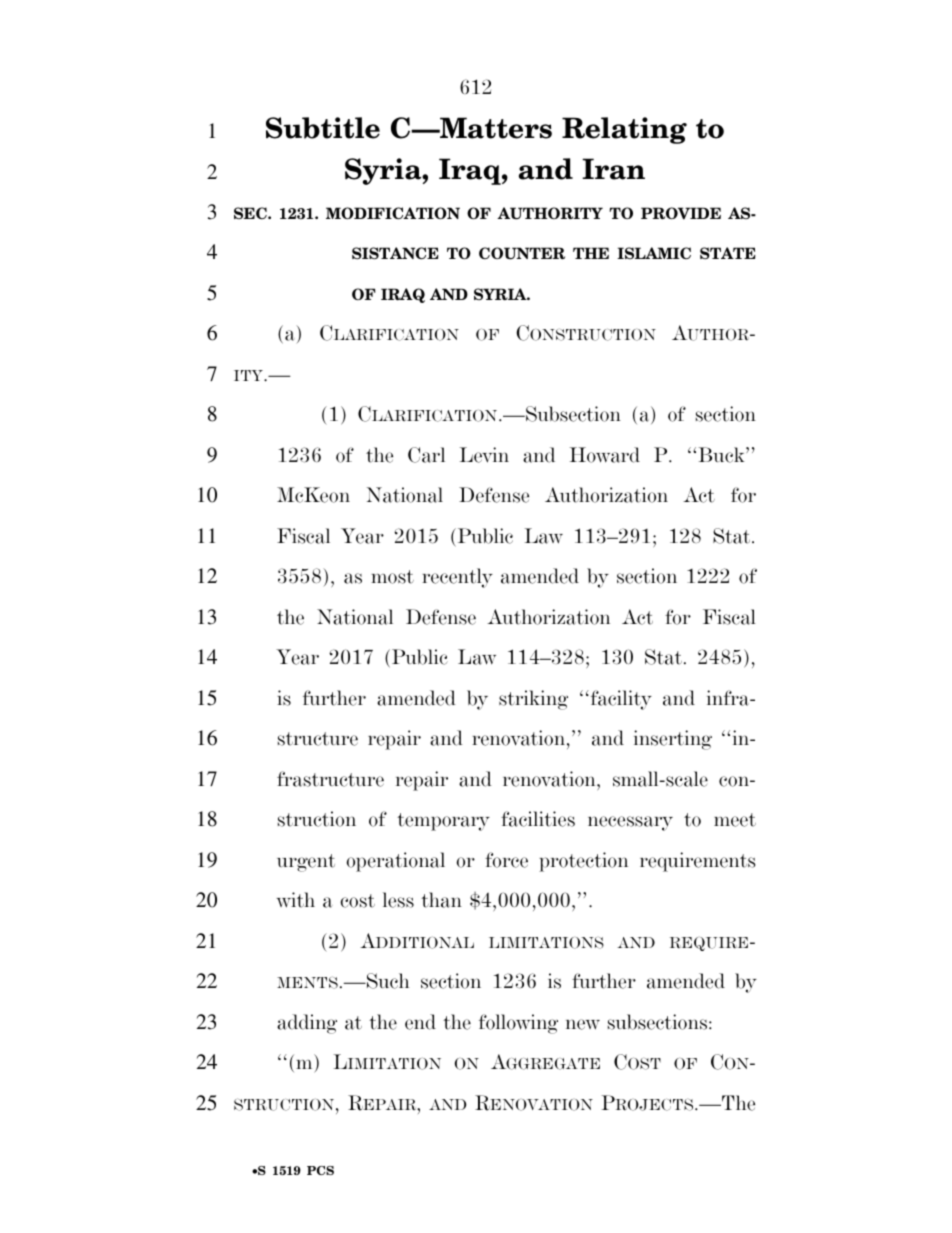 Image resolution: width=952 pixels, height=1233 pixels. Describe the element at coordinates (722, 455) in the screenshot. I see `Buck` at that location.
